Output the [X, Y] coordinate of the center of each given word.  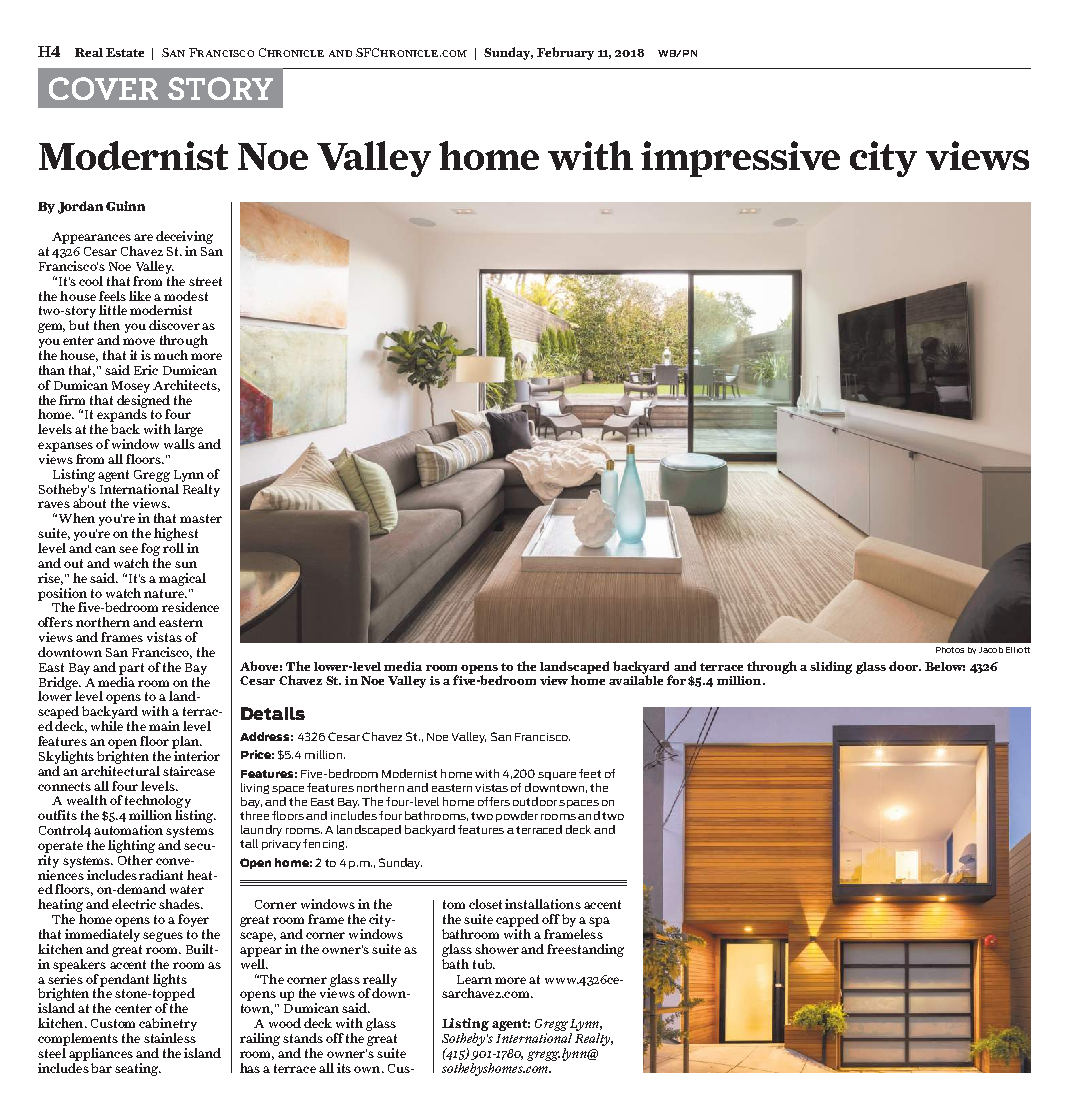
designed [143, 401]
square [557, 776]
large [188, 432]
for [676, 680]
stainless [170, 1036]
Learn [474, 979]
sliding [831, 667]
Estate [125, 52]
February [565, 53]
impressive [740, 159]
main [164, 726]
